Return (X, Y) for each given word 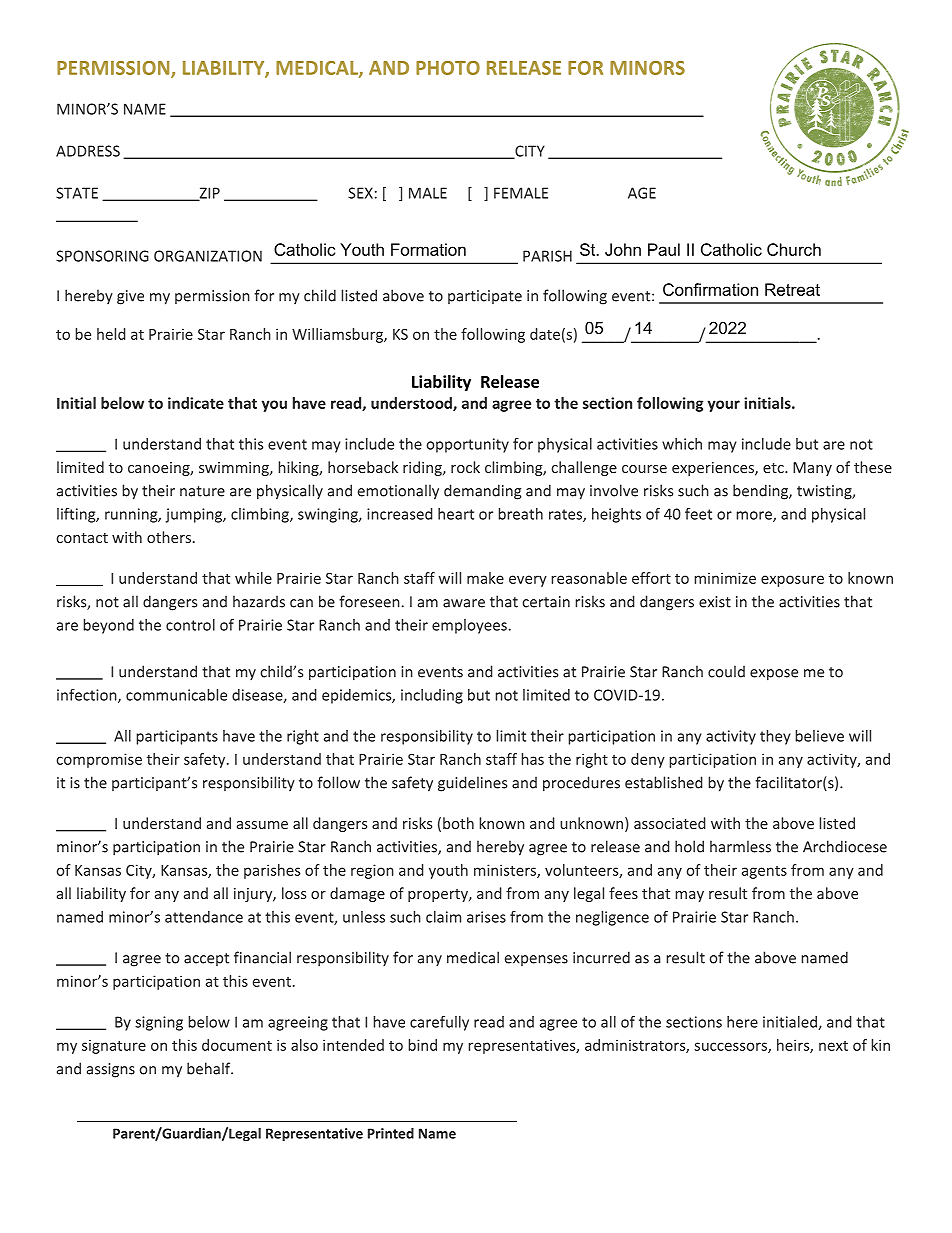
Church (794, 249)
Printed (391, 1133)
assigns (111, 1070)
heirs (794, 1046)
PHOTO (448, 68)
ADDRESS (88, 151)
